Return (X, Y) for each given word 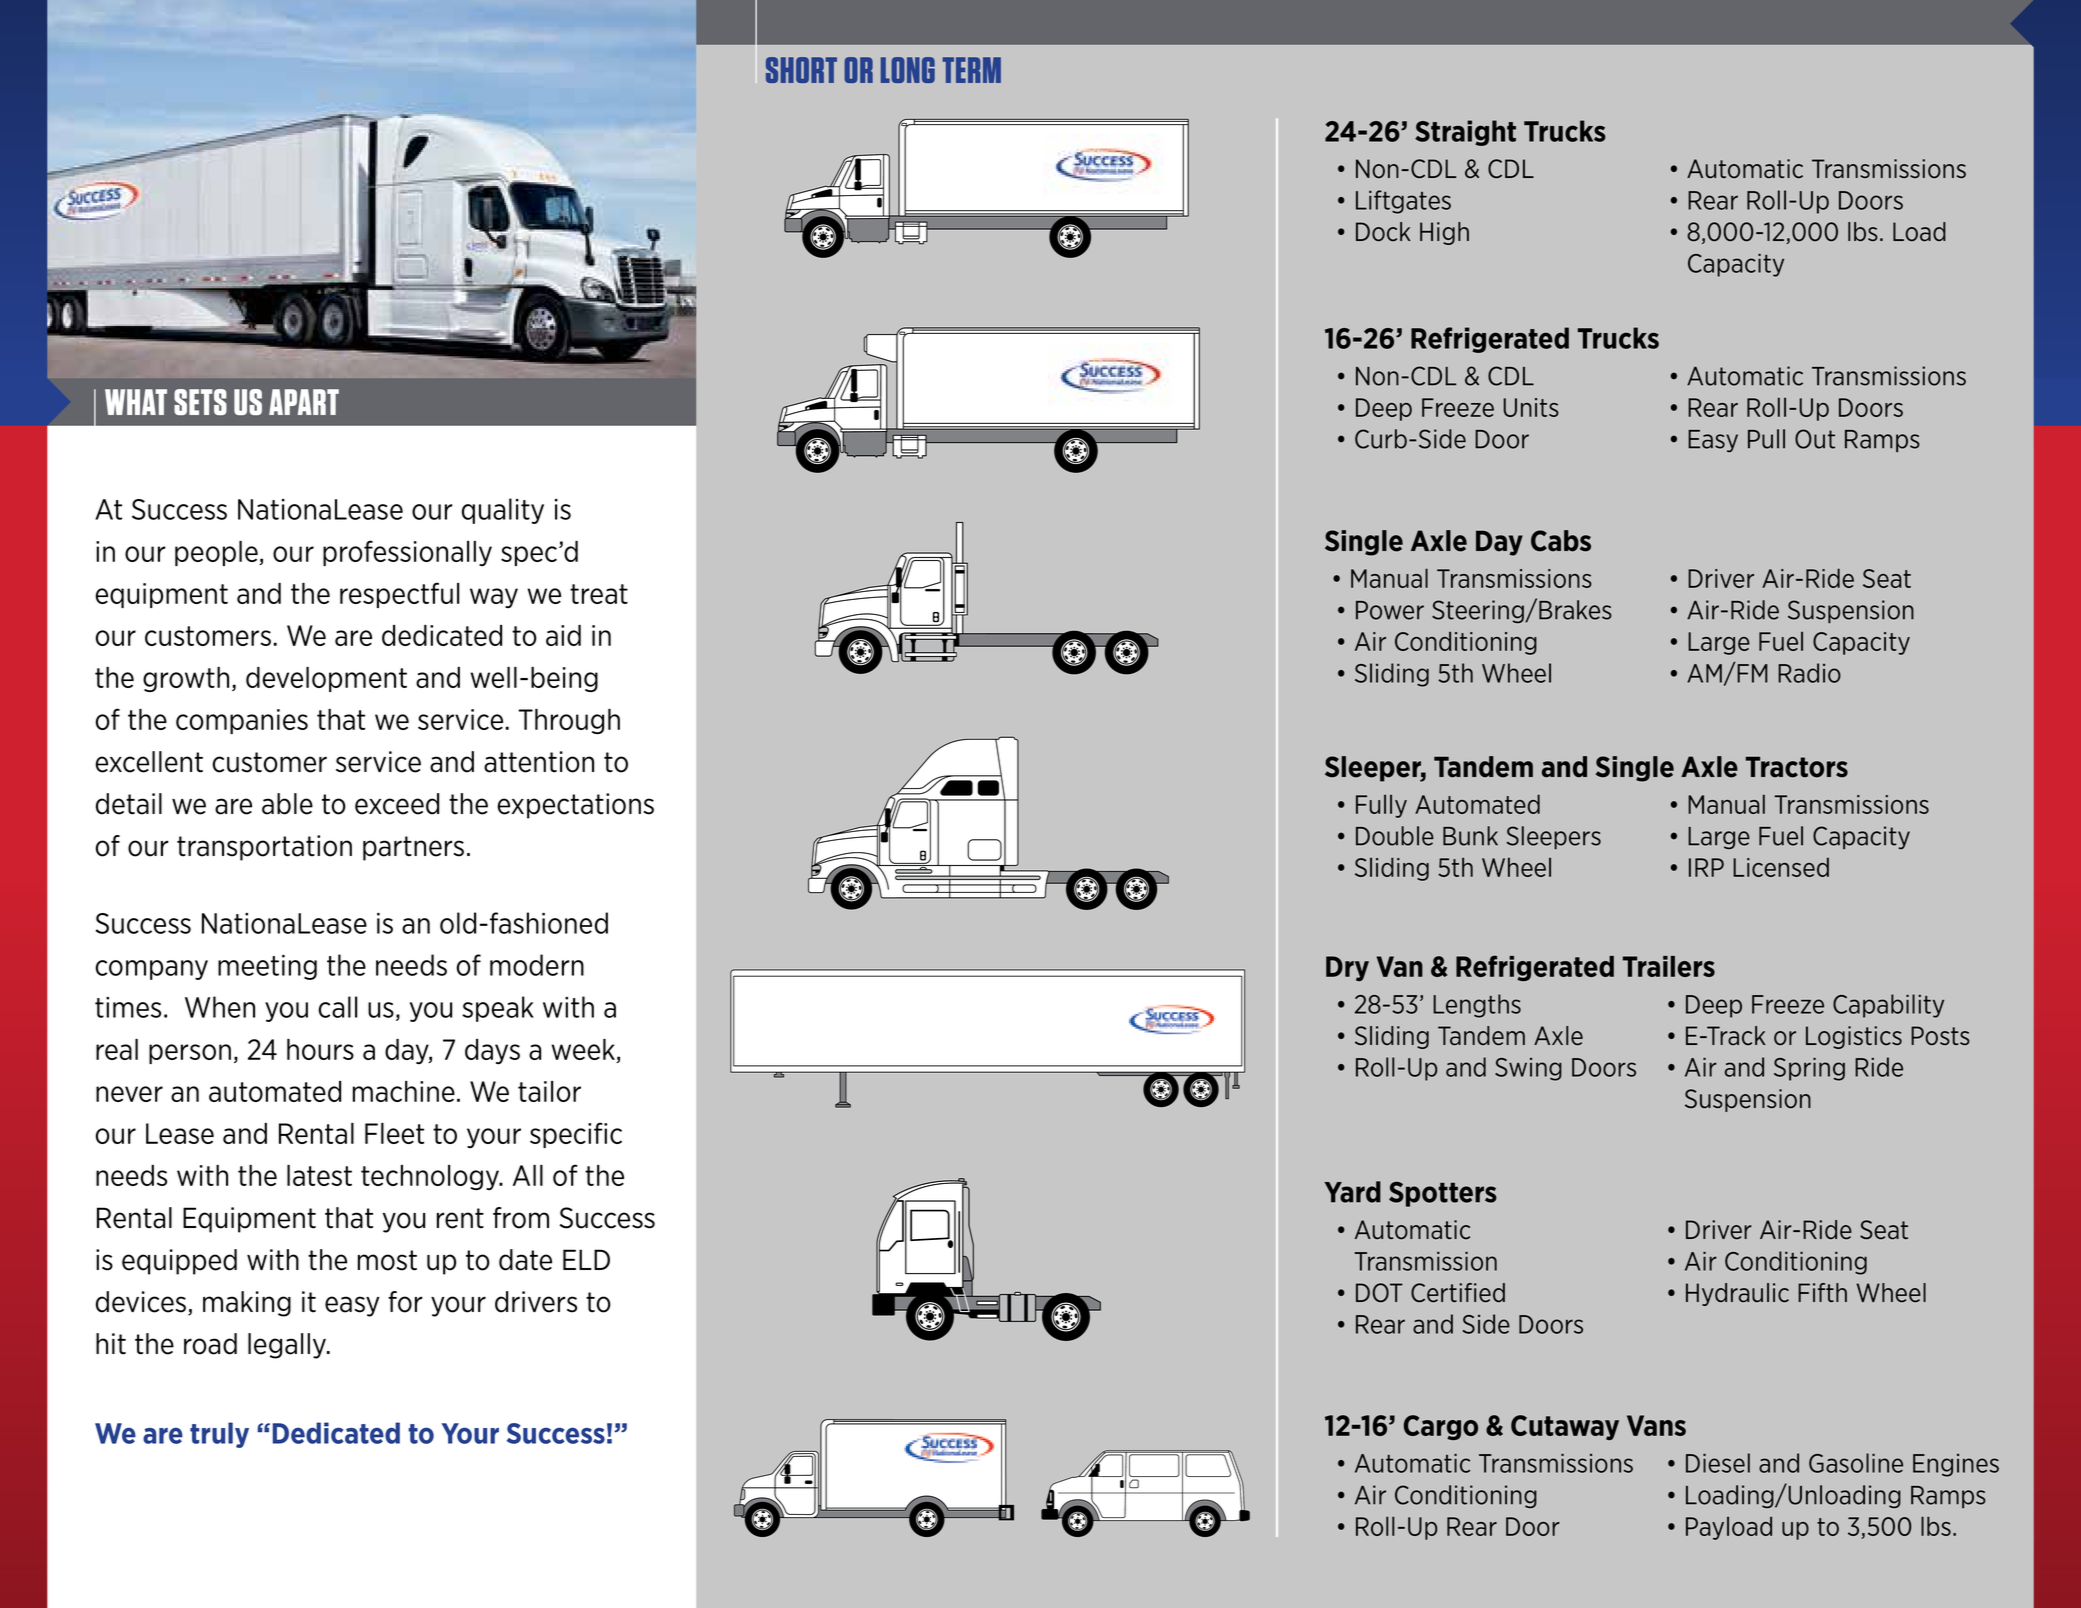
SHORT (801, 70)
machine (404, 1091)
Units (1531, 407)
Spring (1809, 1069)
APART (304, 402)
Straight (1465, 133)
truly (219, 1435)
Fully (1381, 806)
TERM (972, 70)
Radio (1809, 673)
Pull (1766, 439)
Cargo (1441, 1427)
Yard (1352, 1192)
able (287, 804)
